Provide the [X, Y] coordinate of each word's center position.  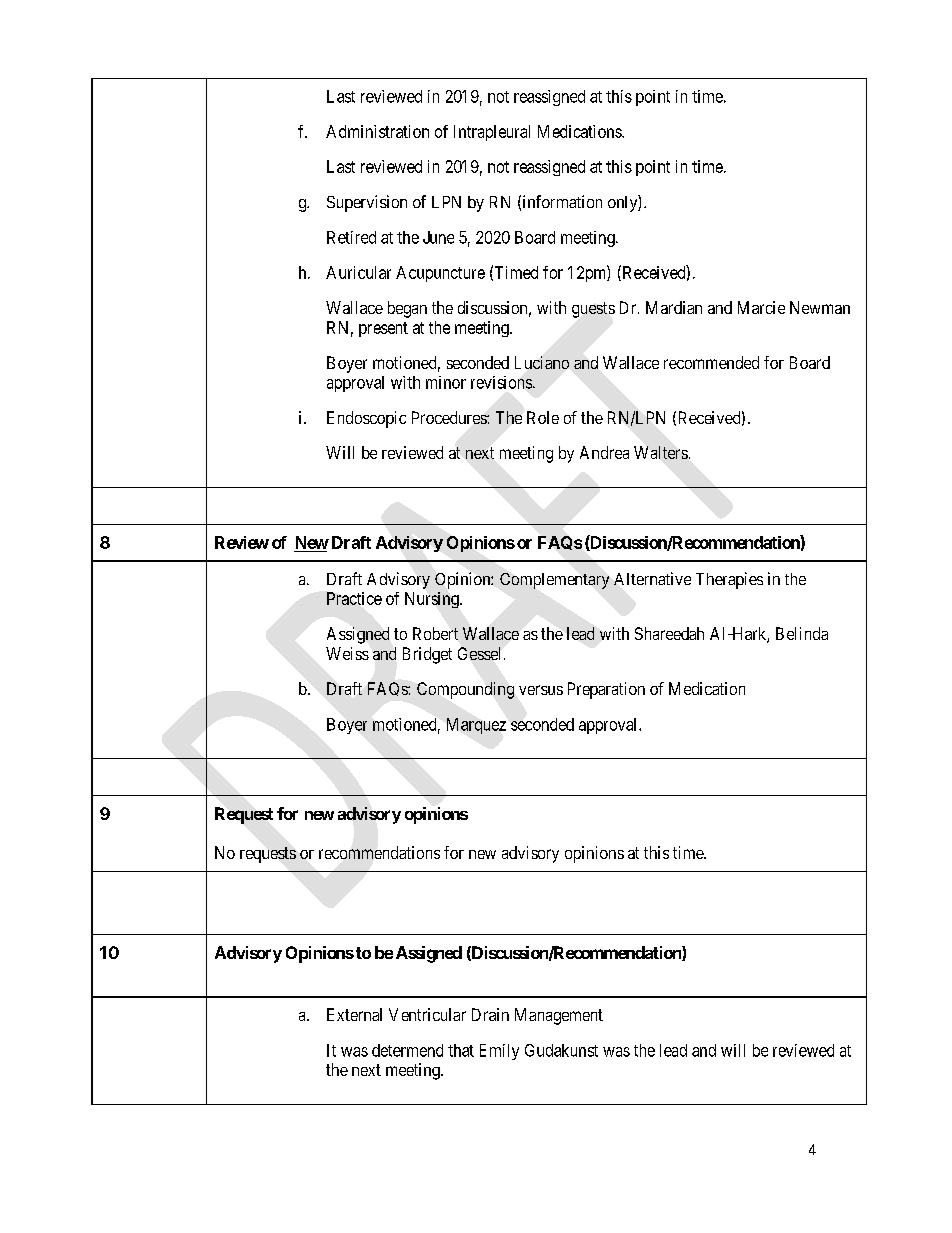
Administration [377, 131]
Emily [499, 1052]
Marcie [761, 307]
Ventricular [427, 1014]
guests [593, 310]
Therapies [729, 580]
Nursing [433, 600]
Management [559, 1016]
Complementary [554, 581]
